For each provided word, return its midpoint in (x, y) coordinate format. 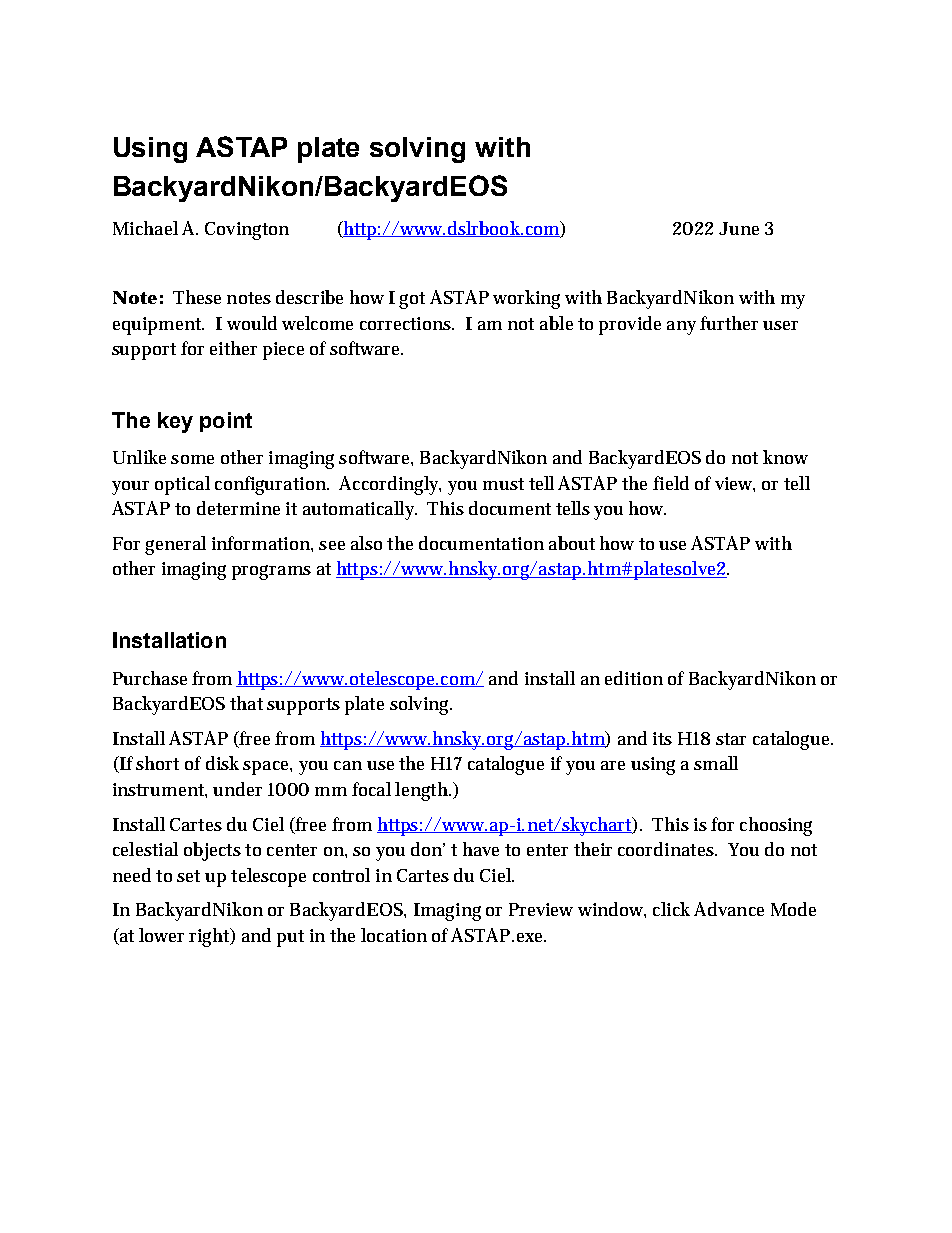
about (572, 543)
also (366, 543)
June (739, 228)
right (210, 937)
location (394, 935)
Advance (729, 909)
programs (271, 572)
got (412, 300)
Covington (247, 231)
